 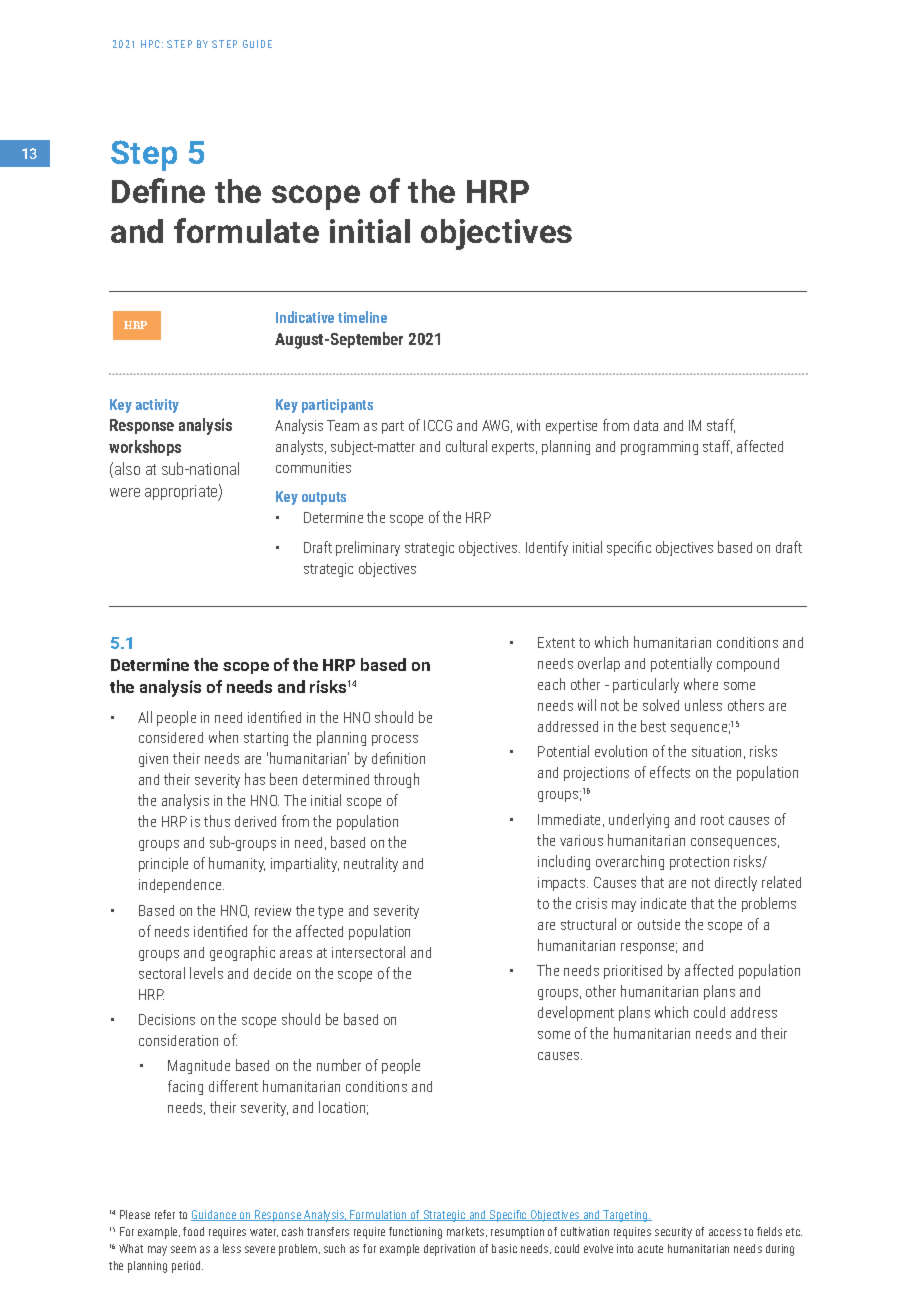 I want to click on formulate, so click(x=246, y=230).
